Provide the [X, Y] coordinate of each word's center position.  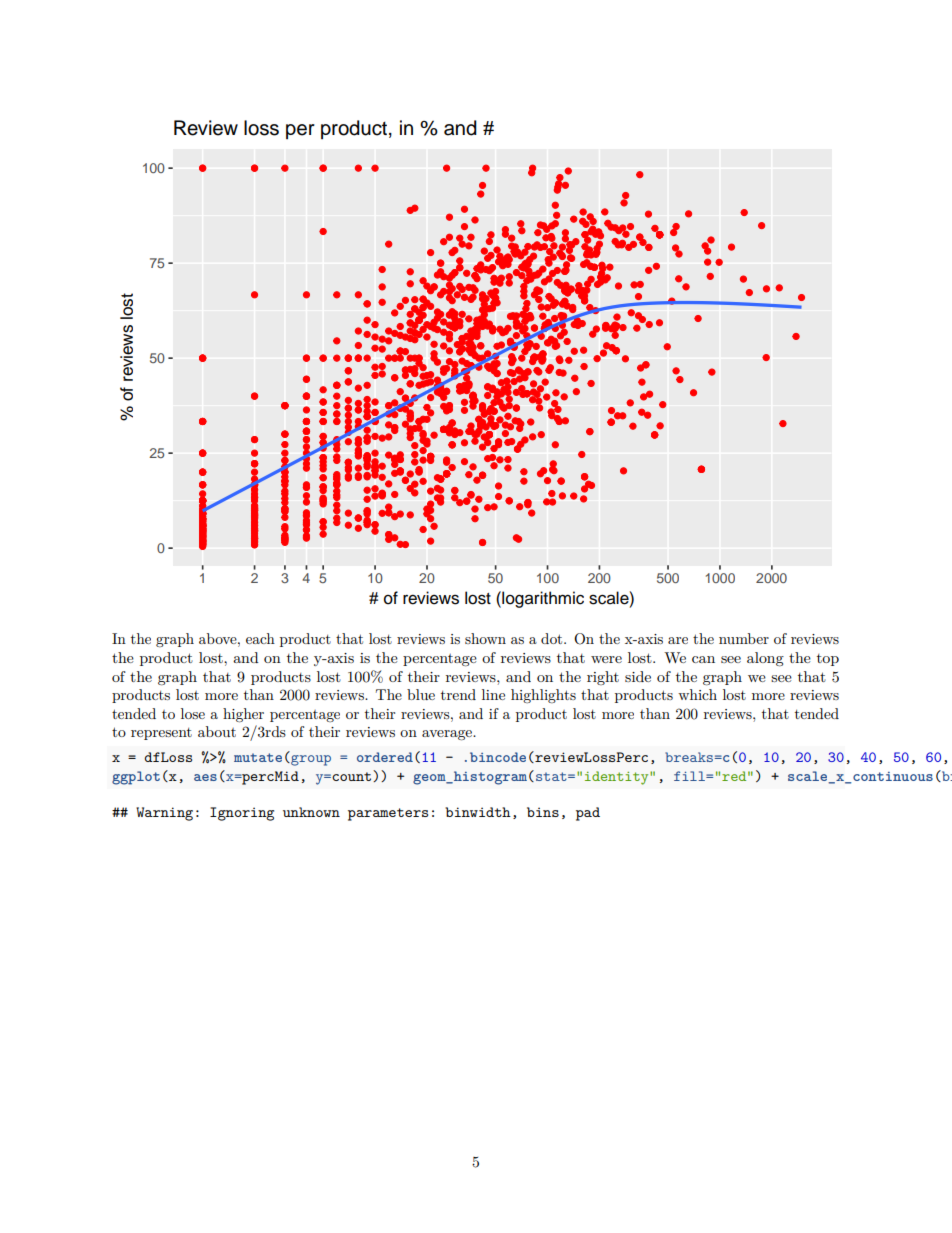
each [260, 638]
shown [485, 638]
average [448, 735]
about [217, 731]
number [744, 638]
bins [543, 812]
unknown [311, 812]
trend [458, 694]
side [638, 676]
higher [243, 715]
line [493, 694]
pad [588, 814]
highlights [543, 696]
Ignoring [242, 814]
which [697, 694]
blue [421, 694]
